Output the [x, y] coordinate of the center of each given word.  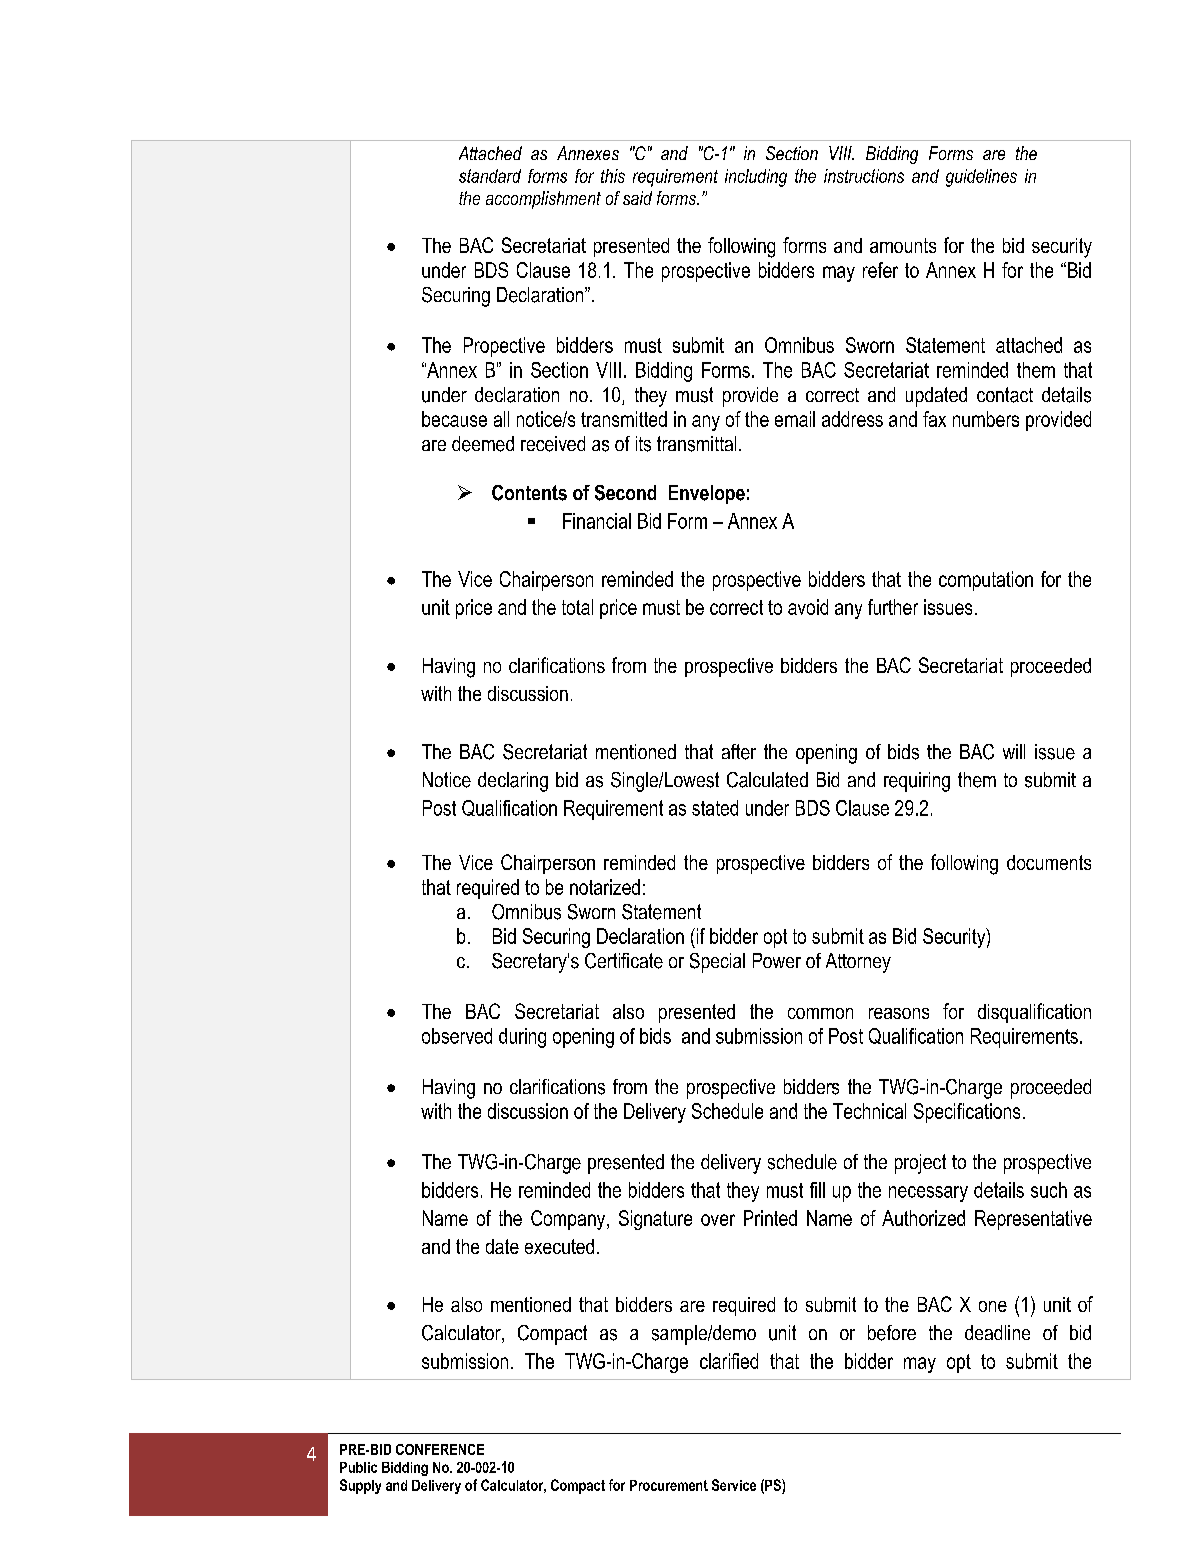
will [1014, 751]
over [718, 1220]
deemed [483, 444]
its [643, 444]
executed [559, 1246]
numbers [986, 419]
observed [457, 1036]
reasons [899, 1013]
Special [717, 963]
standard [490, 176]
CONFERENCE [440, 1449]
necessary [928, 1194]
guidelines [981, 178]
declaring [513, 782]
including [756, 178]
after [739, 752]
